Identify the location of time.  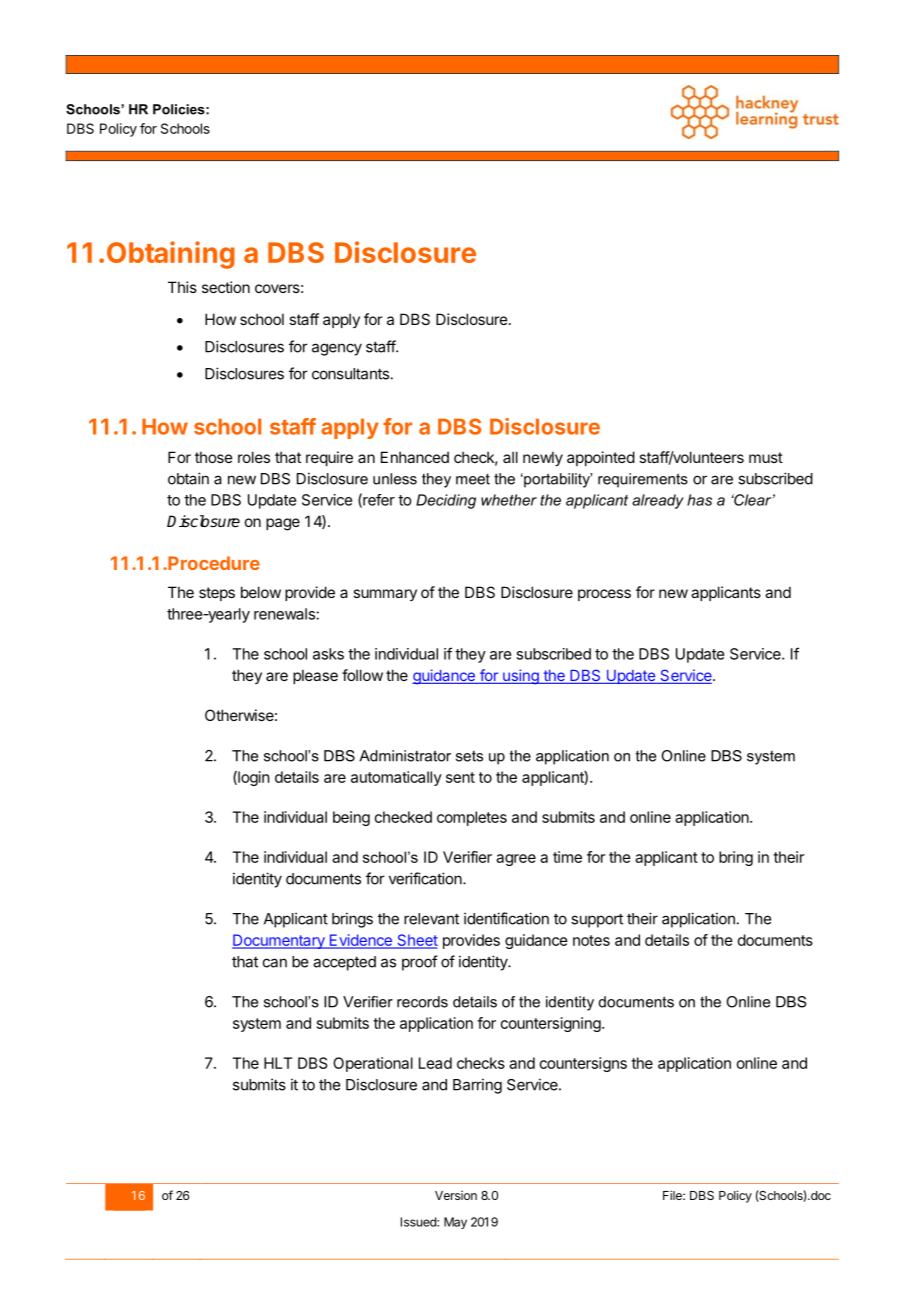
(567, 857).
